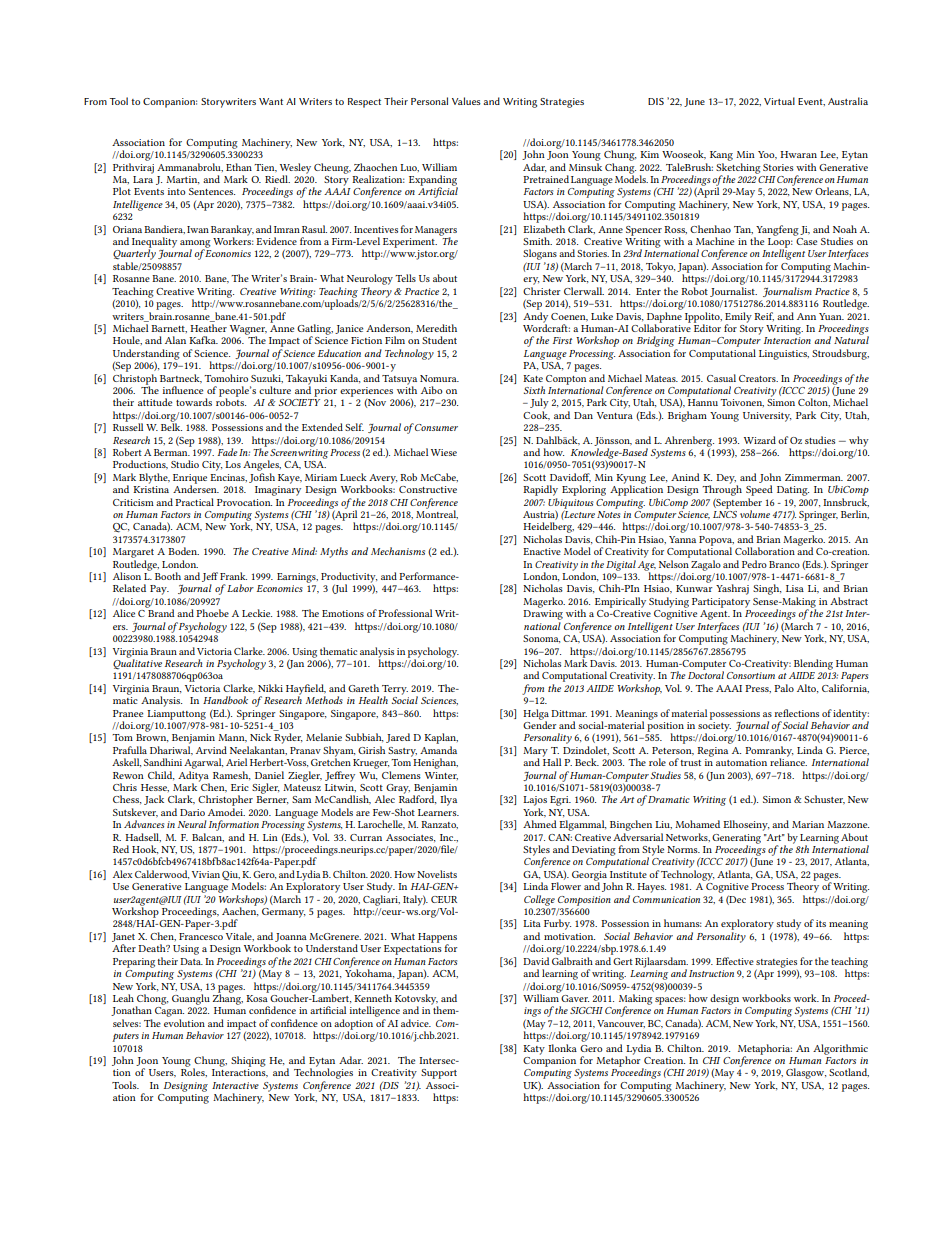 The image size is (952, 1233). What do you see at coordinates (760, 440) in the page?
I see `Wizard` at bounding box center [760, 440].
